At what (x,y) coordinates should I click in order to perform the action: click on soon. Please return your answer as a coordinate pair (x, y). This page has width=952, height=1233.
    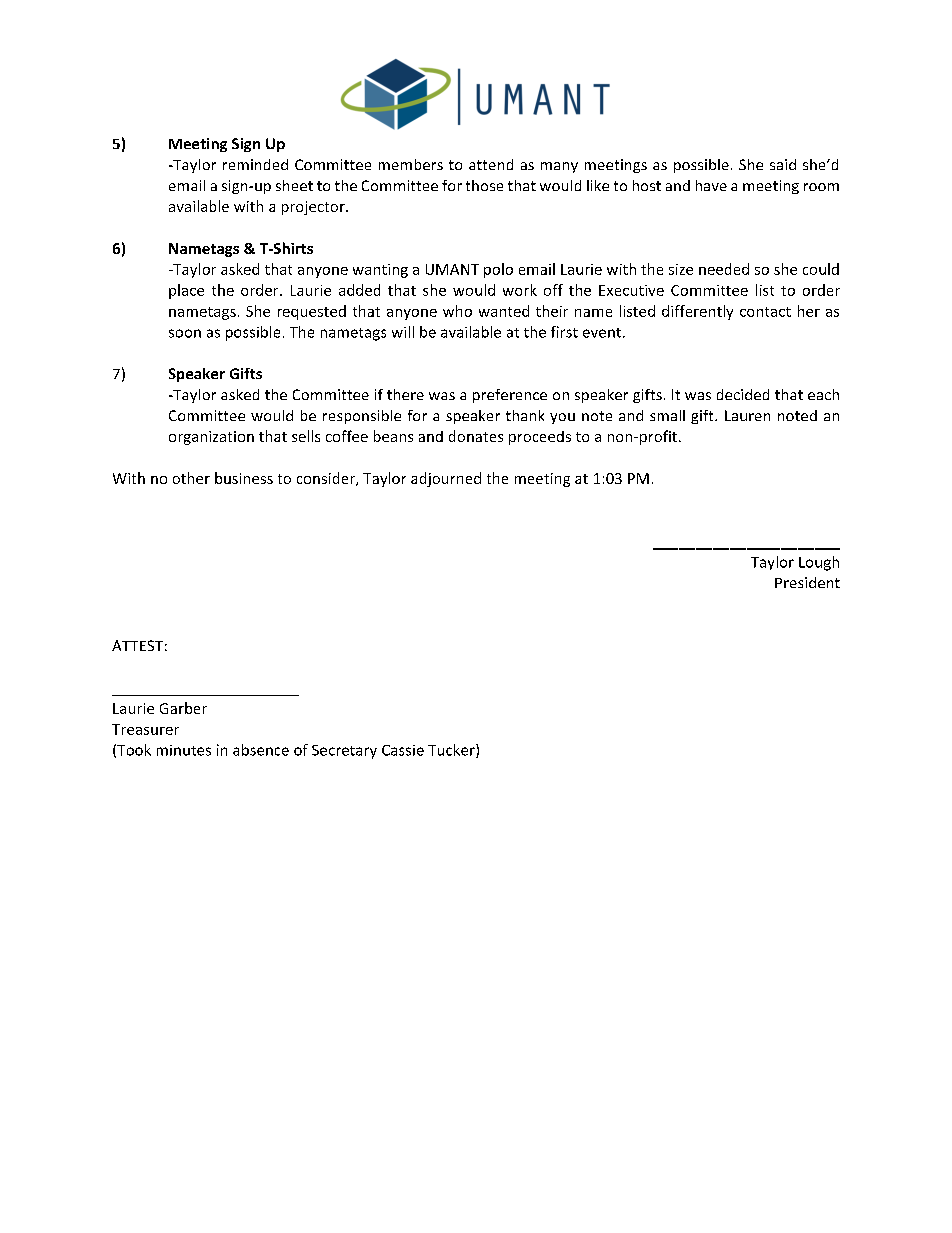
    Looking at the image, I should click on (185, 333).
